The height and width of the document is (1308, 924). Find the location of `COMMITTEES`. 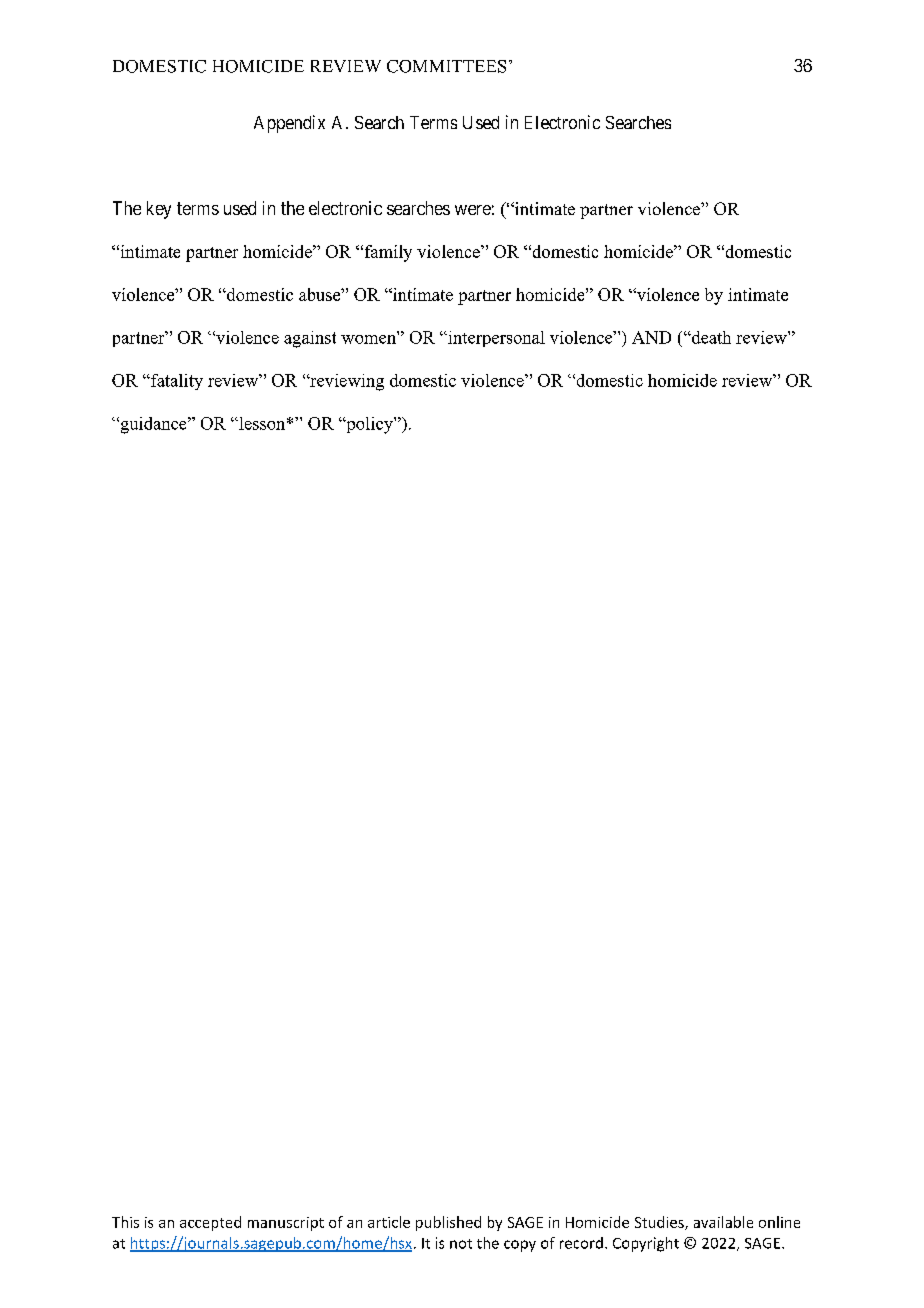

COMMITTEES is located at coordinates (446, 66).
